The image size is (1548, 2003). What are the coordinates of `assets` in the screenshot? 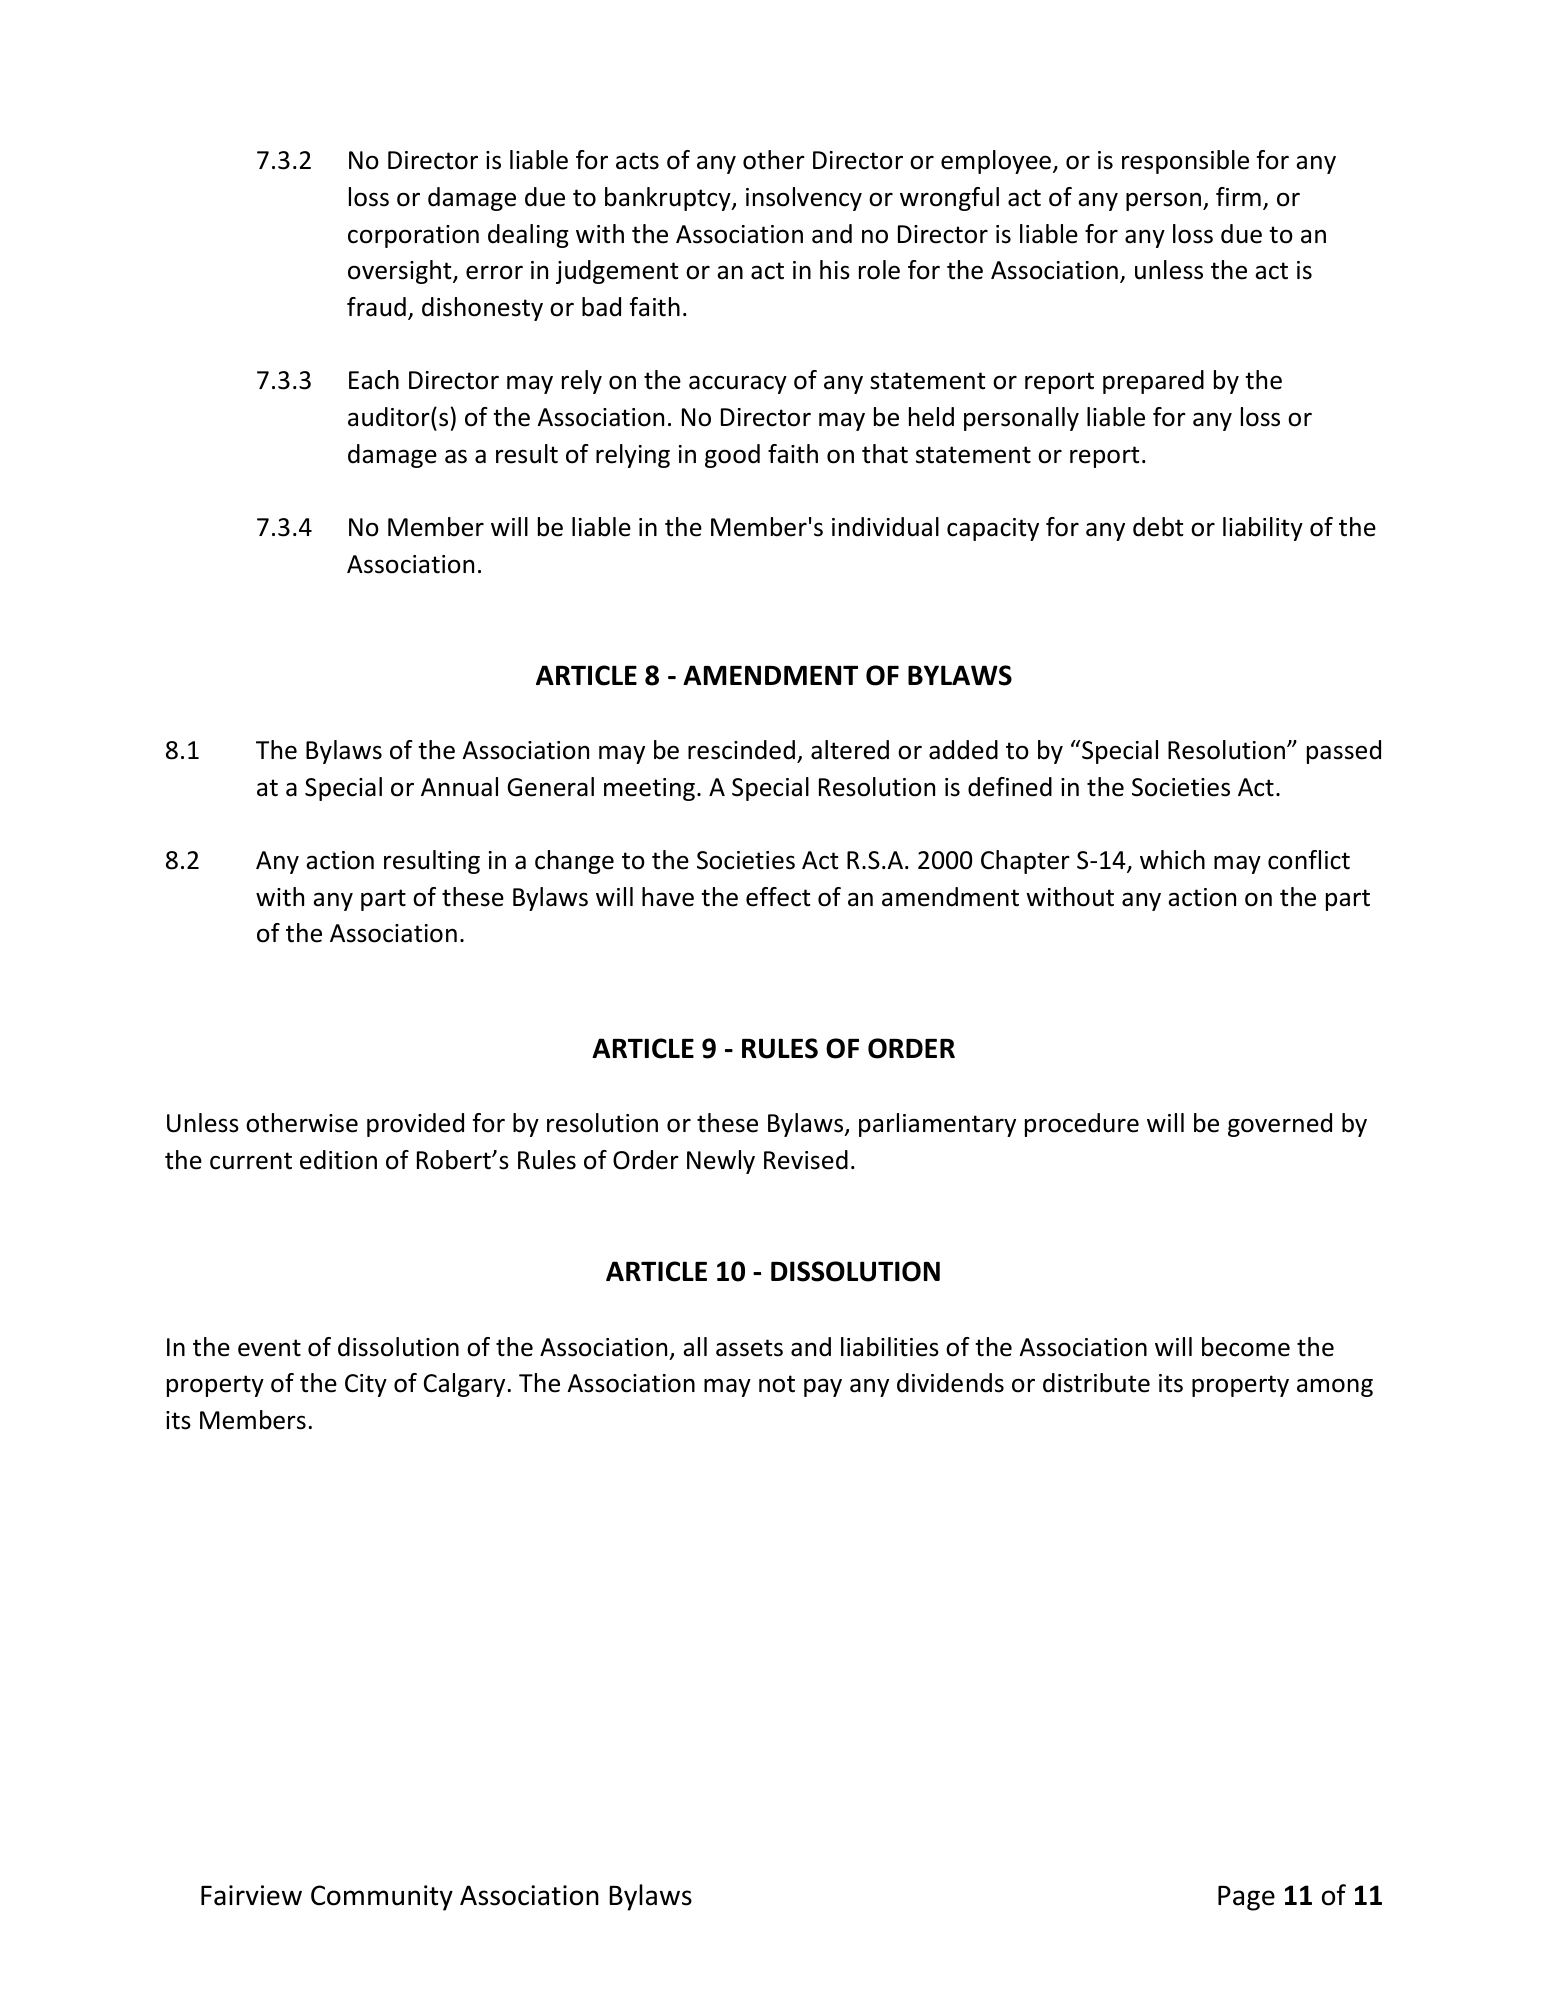 It's located at (749, 1348).
